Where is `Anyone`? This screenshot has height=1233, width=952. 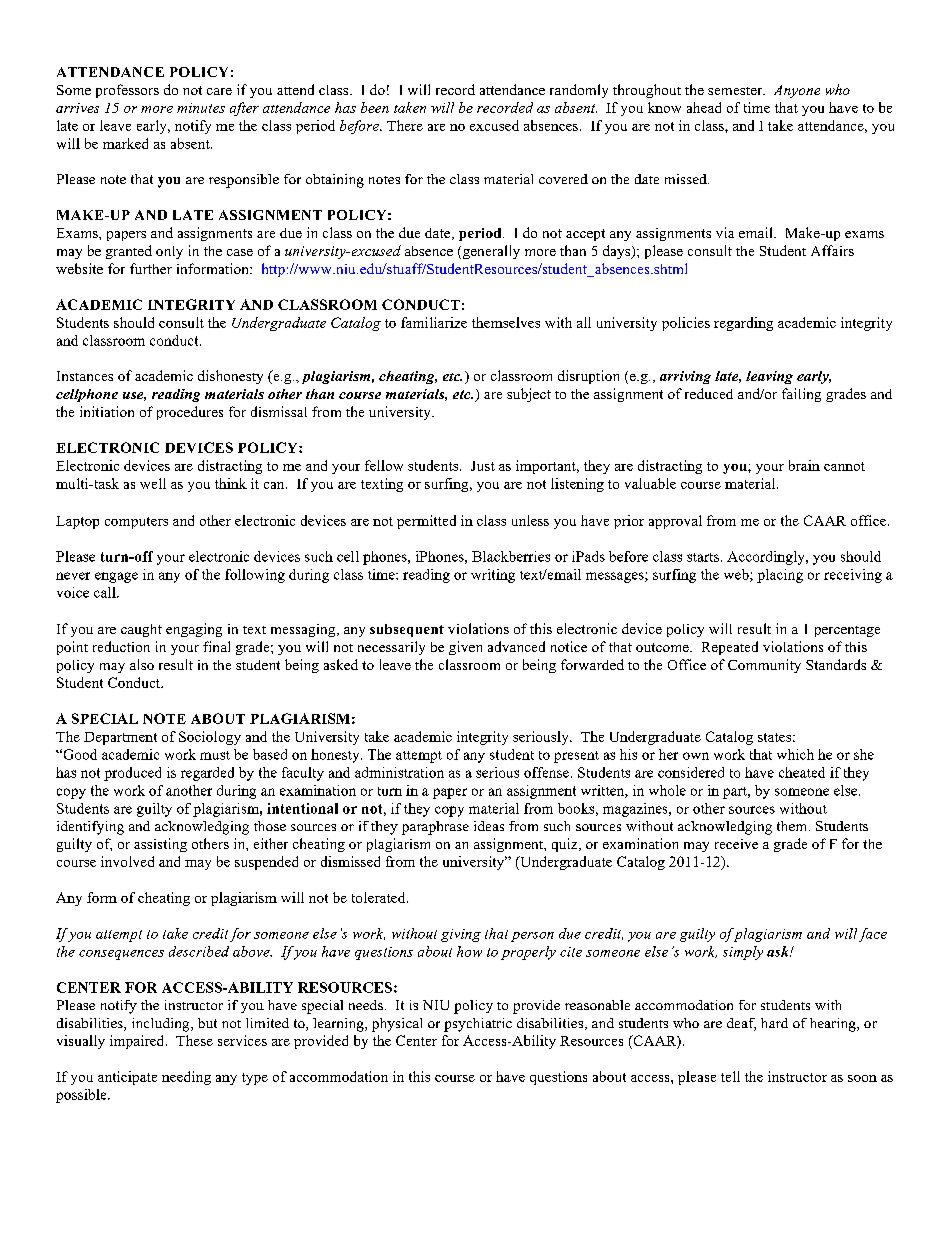
Anyone is located at coordinates (797, 91).
